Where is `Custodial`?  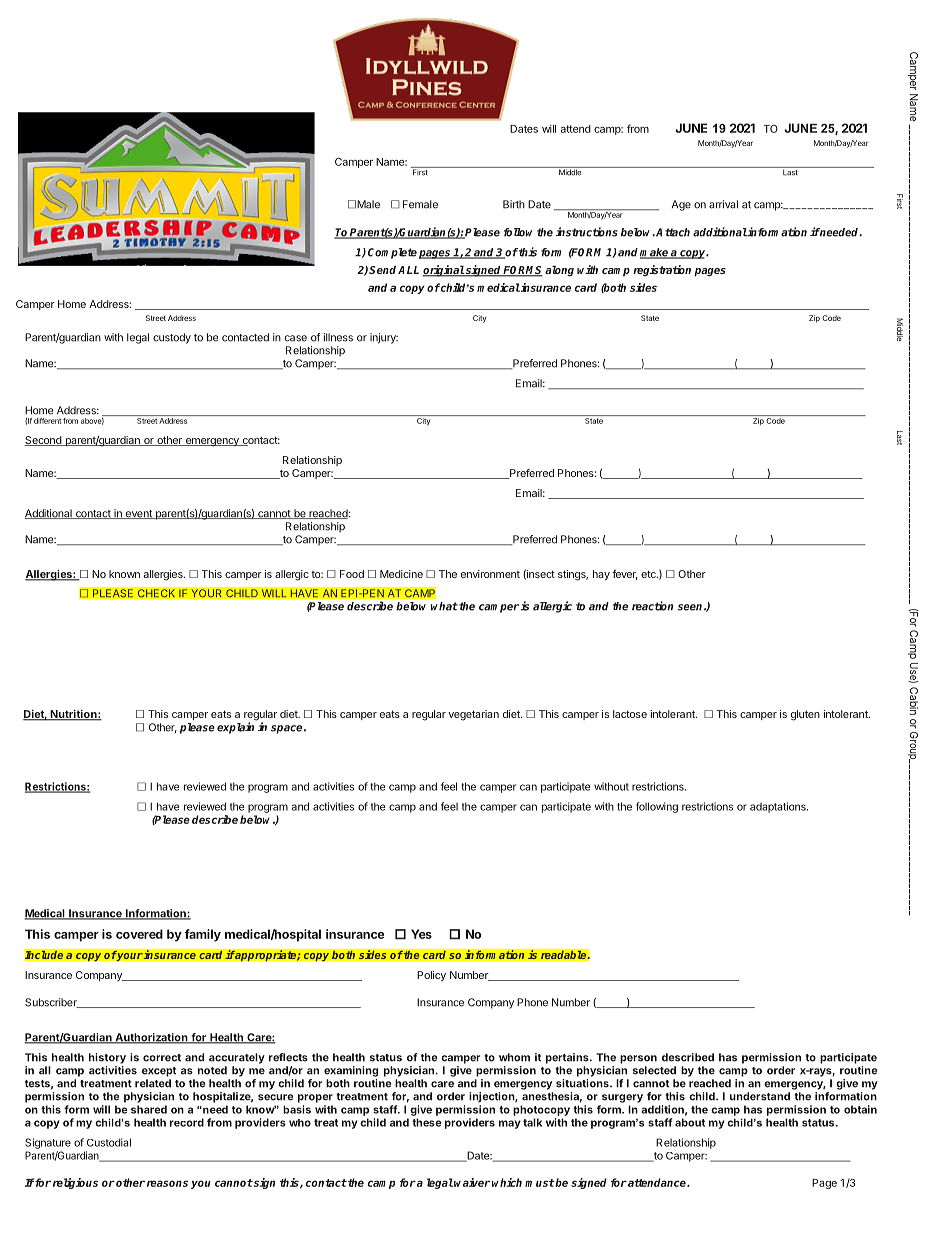
Custodial is located at coordinates (109, 1142).
